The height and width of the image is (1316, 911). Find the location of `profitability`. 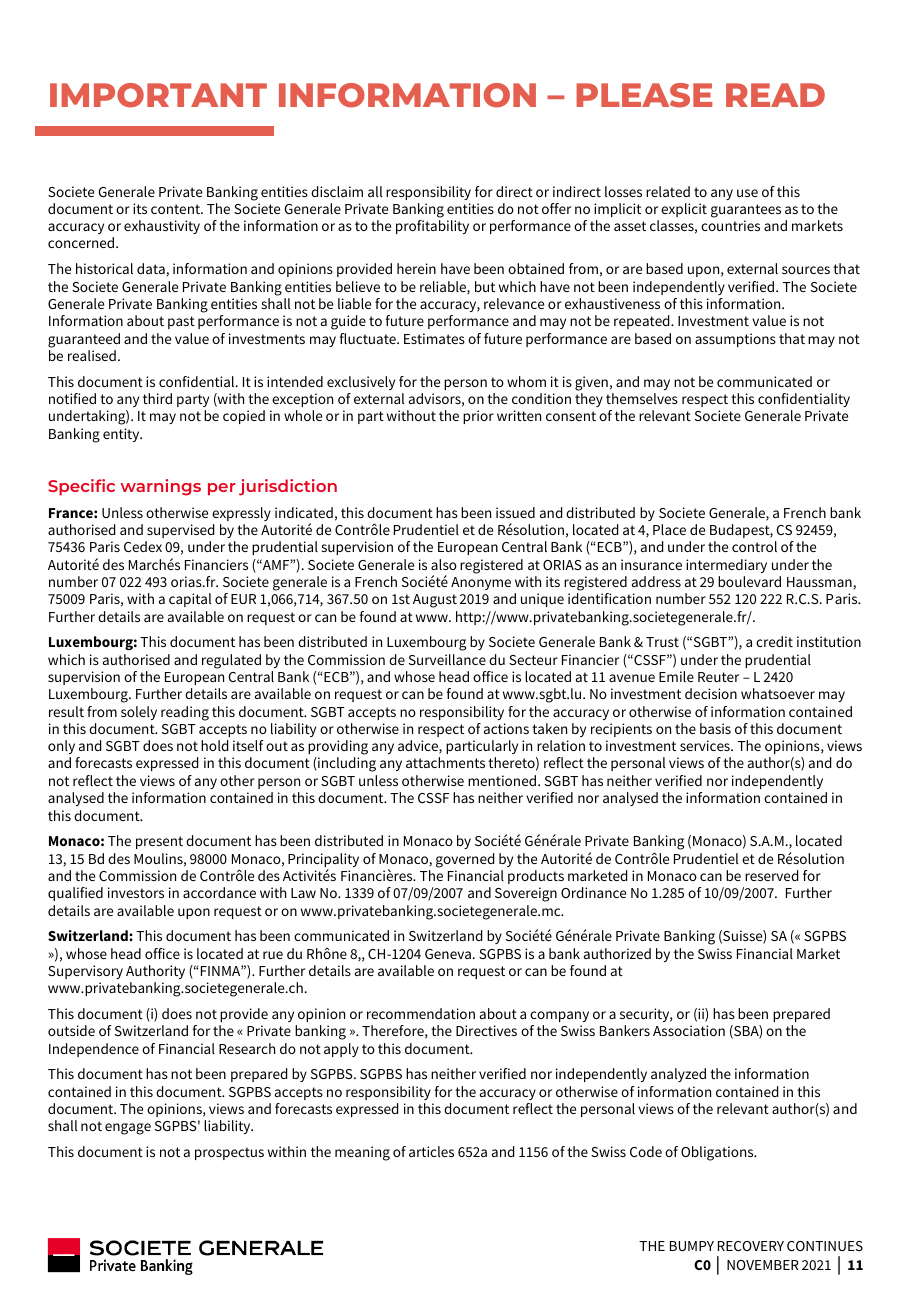

profitability is located at coordinates (432, 227).
